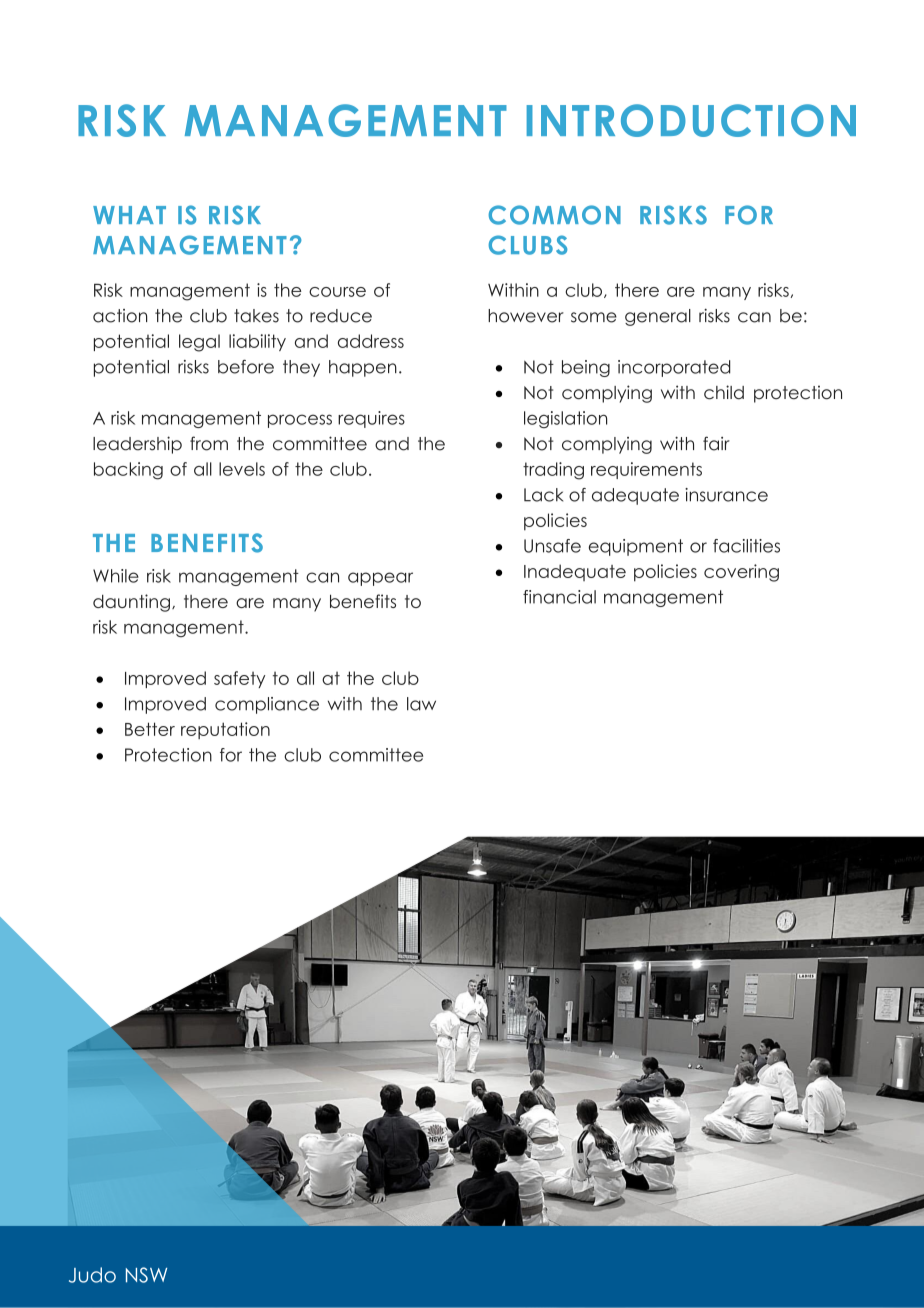  I want to click on law, so click(421, 704).
